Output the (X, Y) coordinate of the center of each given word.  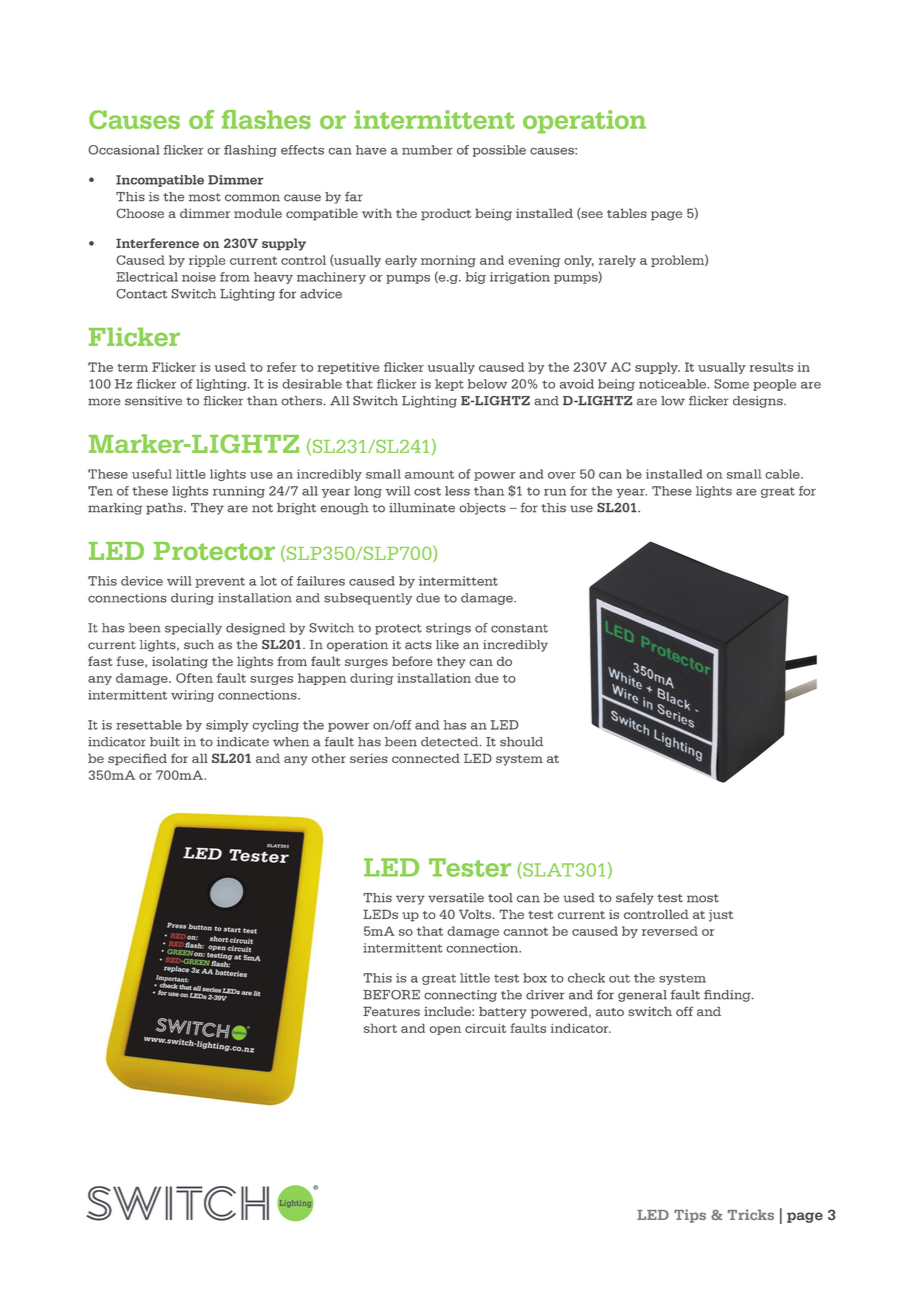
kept (449, 385)
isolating (180, 662)
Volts (475, 914)
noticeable (672, 384)
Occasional (124, 150)
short (380, 1028)
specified (137, 759)
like (447, 645)
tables (627, 213)
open (445, 1030)
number (427, 150)
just (721, 916)
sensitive (153, 401)
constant (519, 628)
